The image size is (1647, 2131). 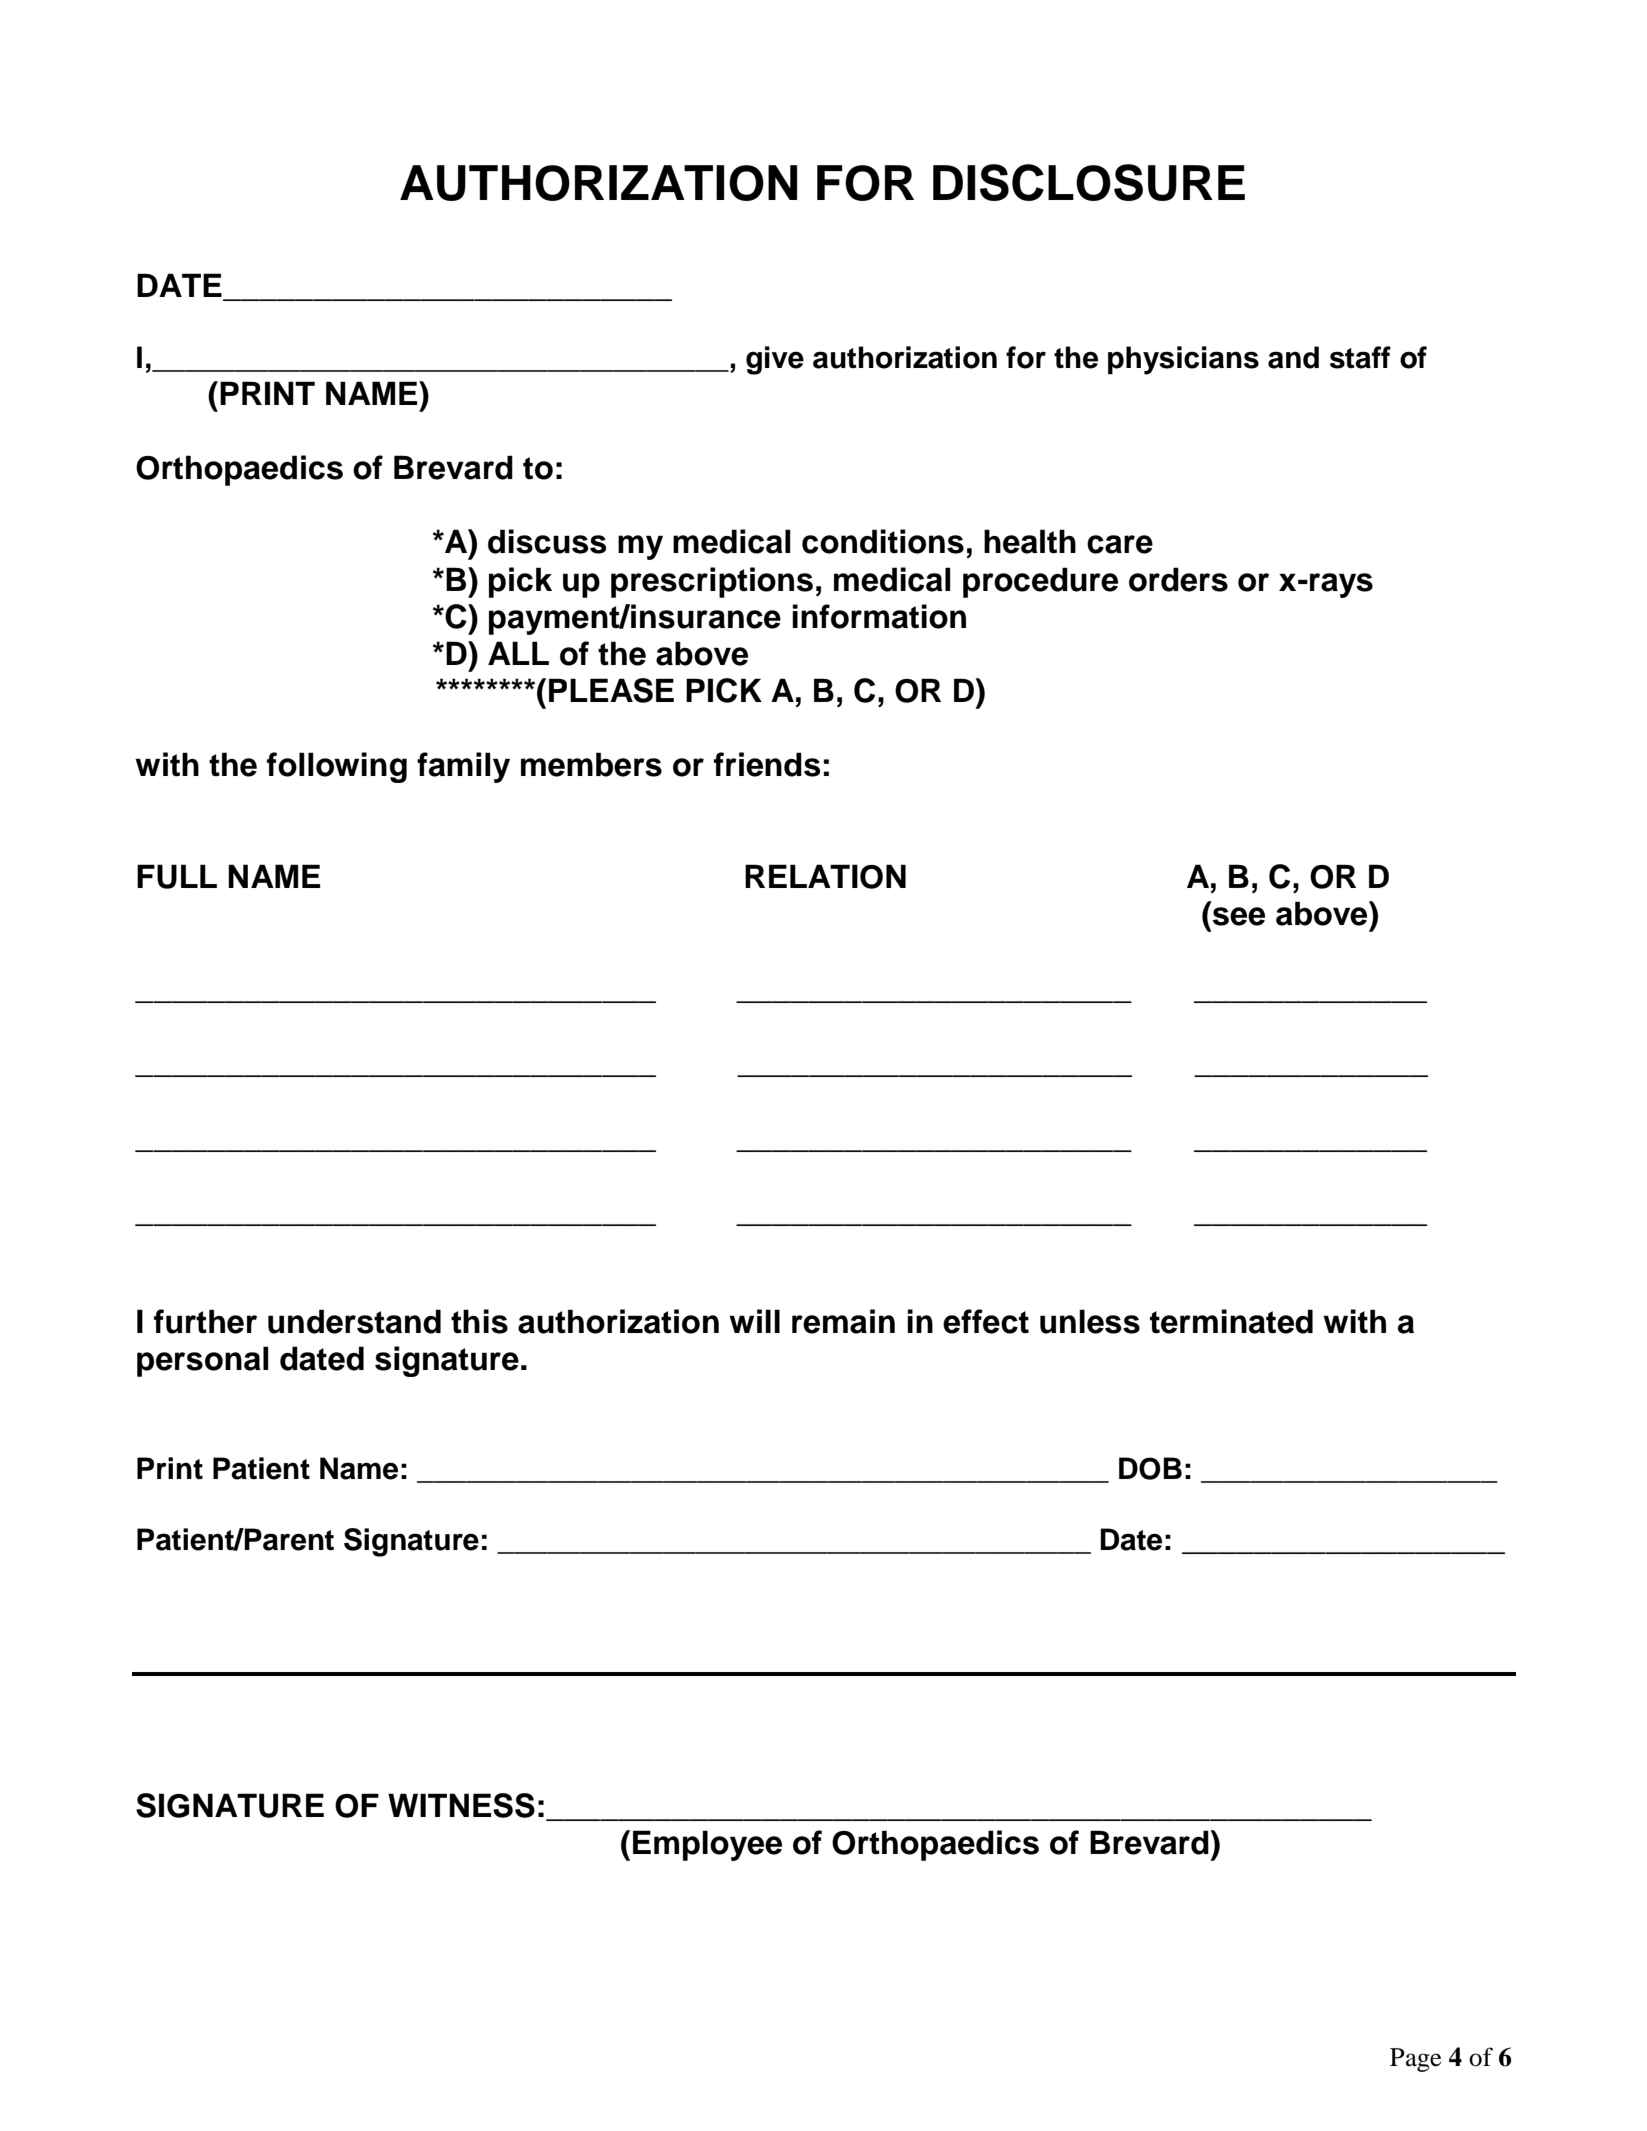 I want to click on understand, so click(x=354, y=1321).
